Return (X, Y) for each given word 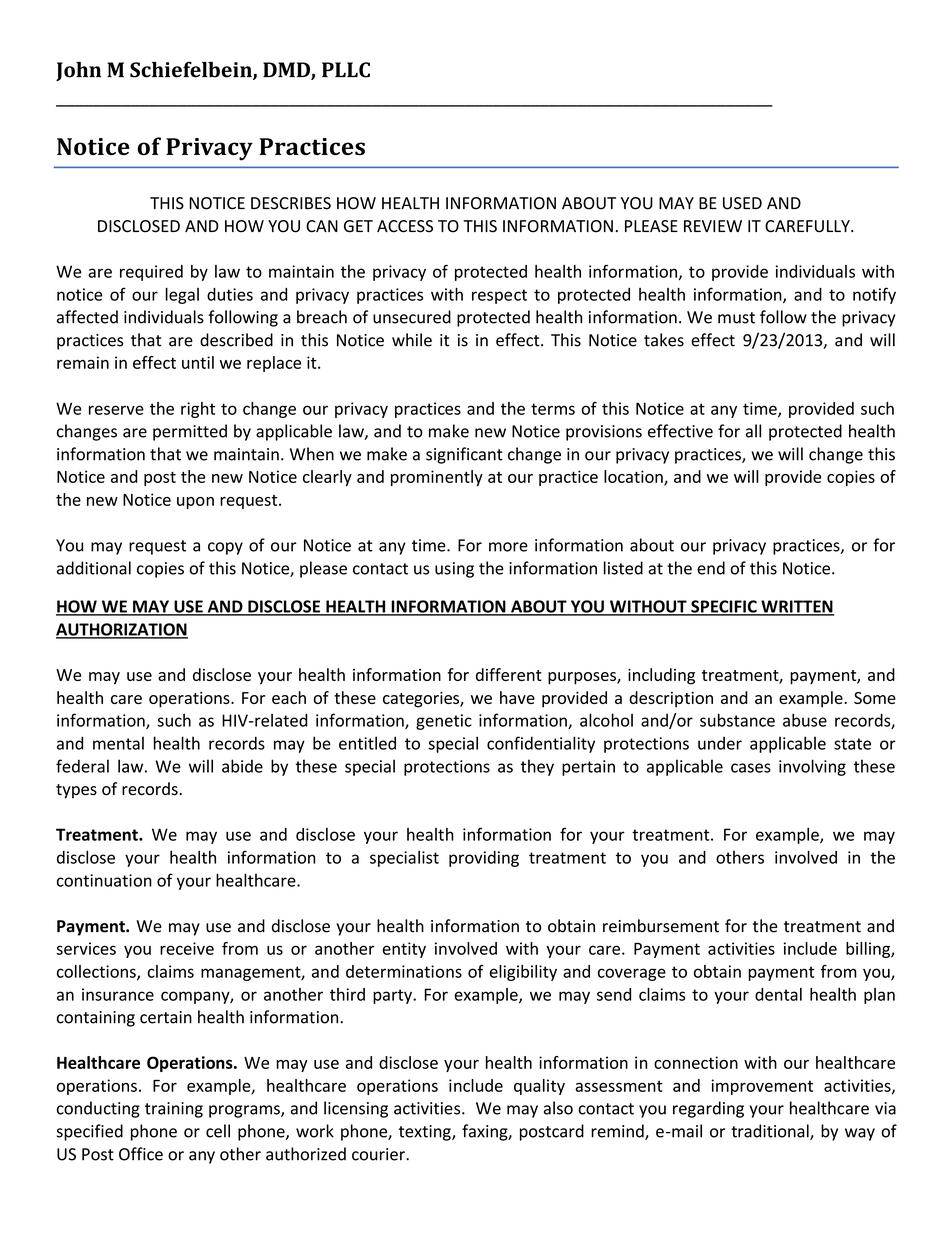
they (537, 767)
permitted (190, 432)
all (753, 431)
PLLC (346, 70)
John (78, 71)
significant (464, 455)
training (174, 1110)
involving (812, 767)
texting (426, 1133)
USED (742, 203)
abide (242, 766)
